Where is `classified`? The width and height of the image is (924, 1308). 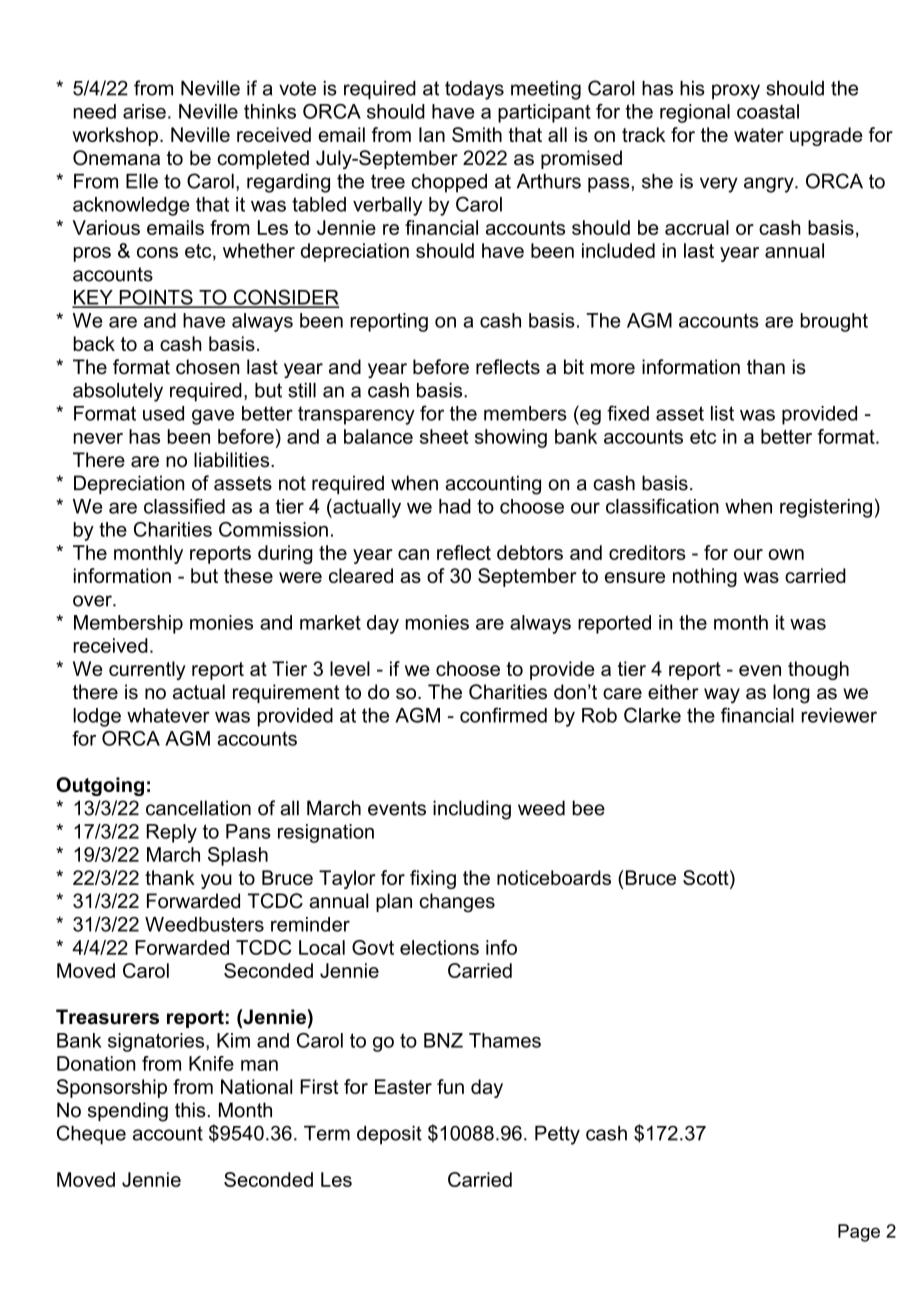 classified is located at coordinates (184, 506).
